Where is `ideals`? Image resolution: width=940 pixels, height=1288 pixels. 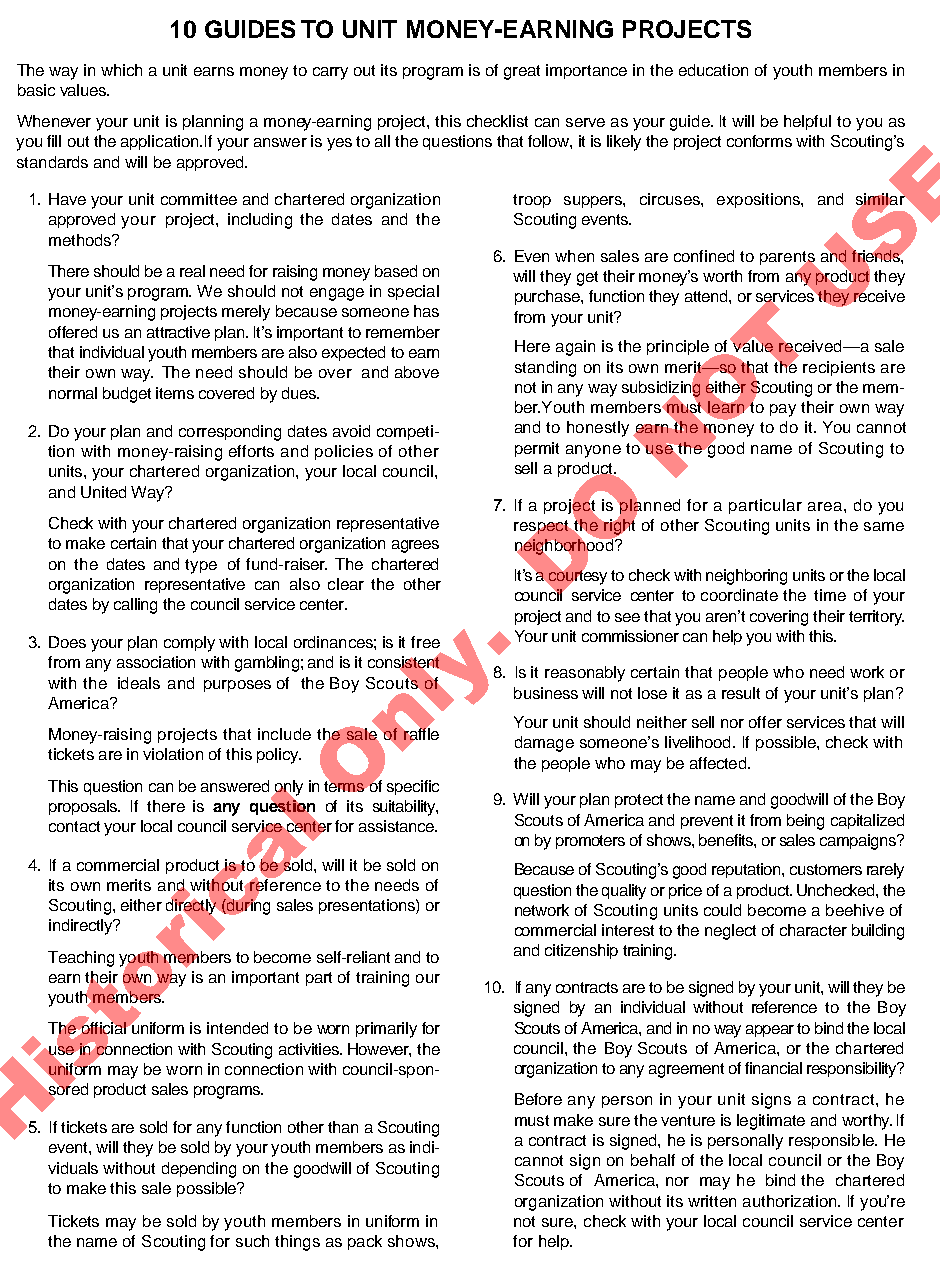 ideals is located at coordinates (139, 683).
